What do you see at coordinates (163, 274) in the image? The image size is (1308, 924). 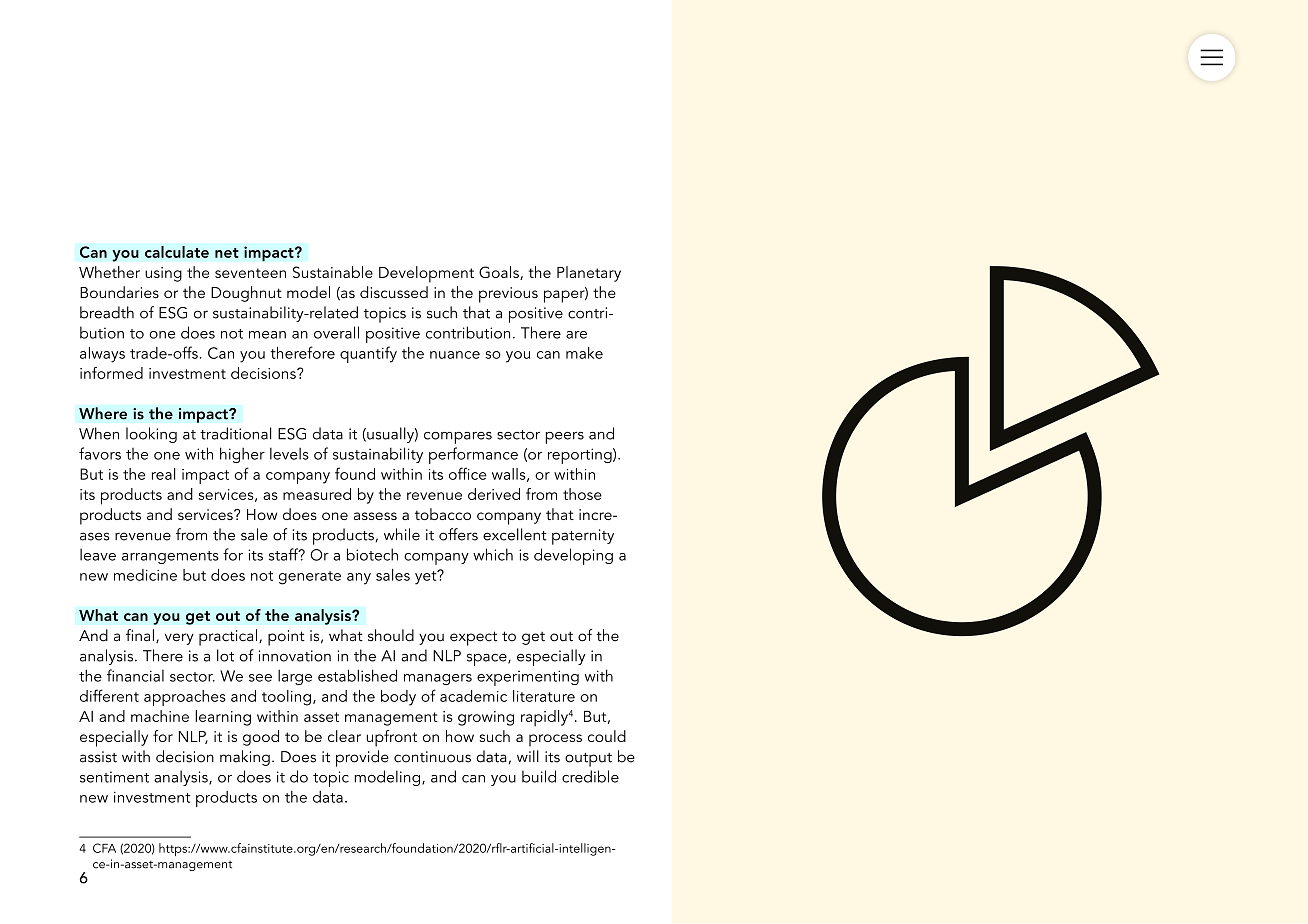 I see `using` at bounding box center [163, 274].
